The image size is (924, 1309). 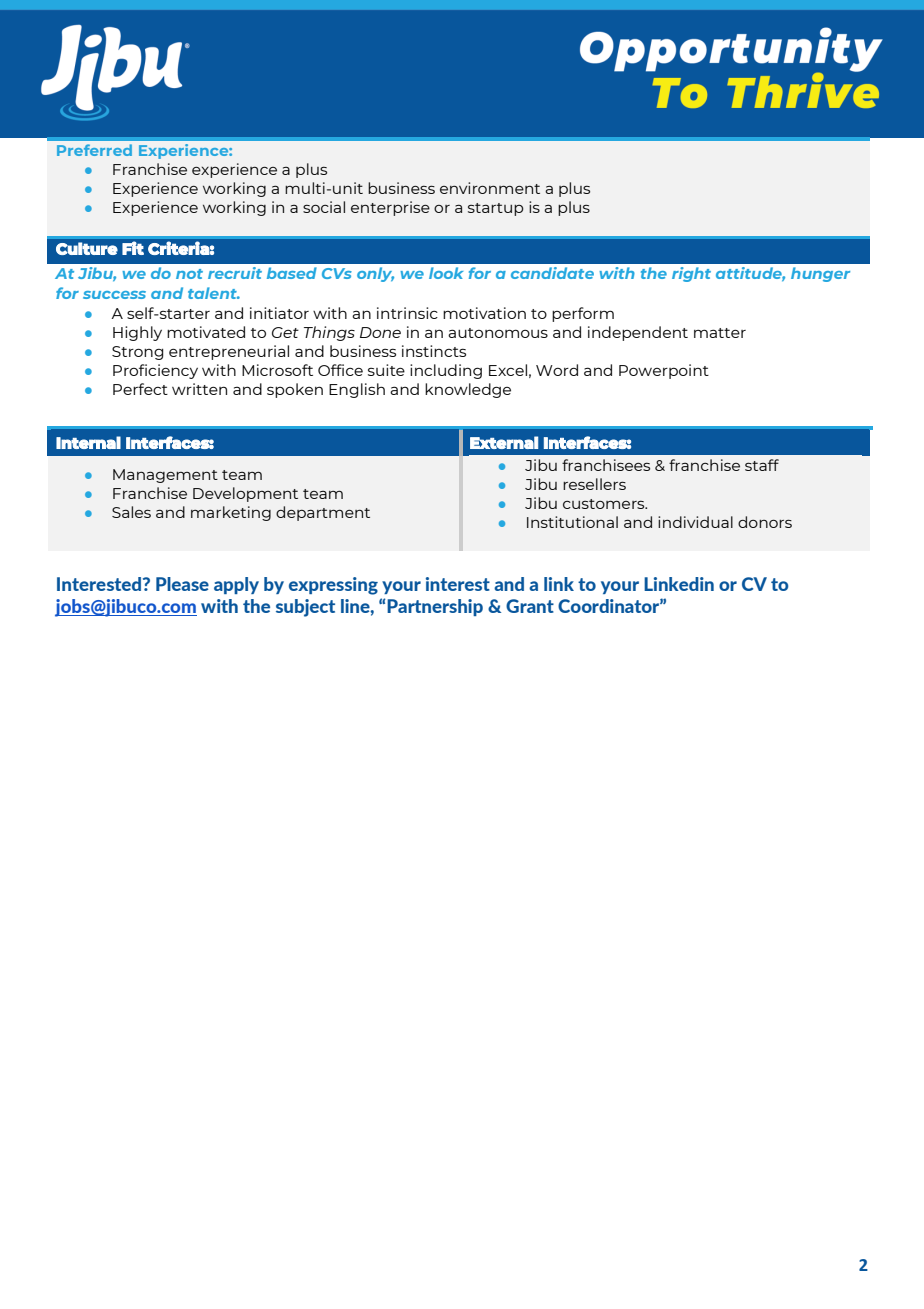 I want to click on right, so click(x=691, y=274).
